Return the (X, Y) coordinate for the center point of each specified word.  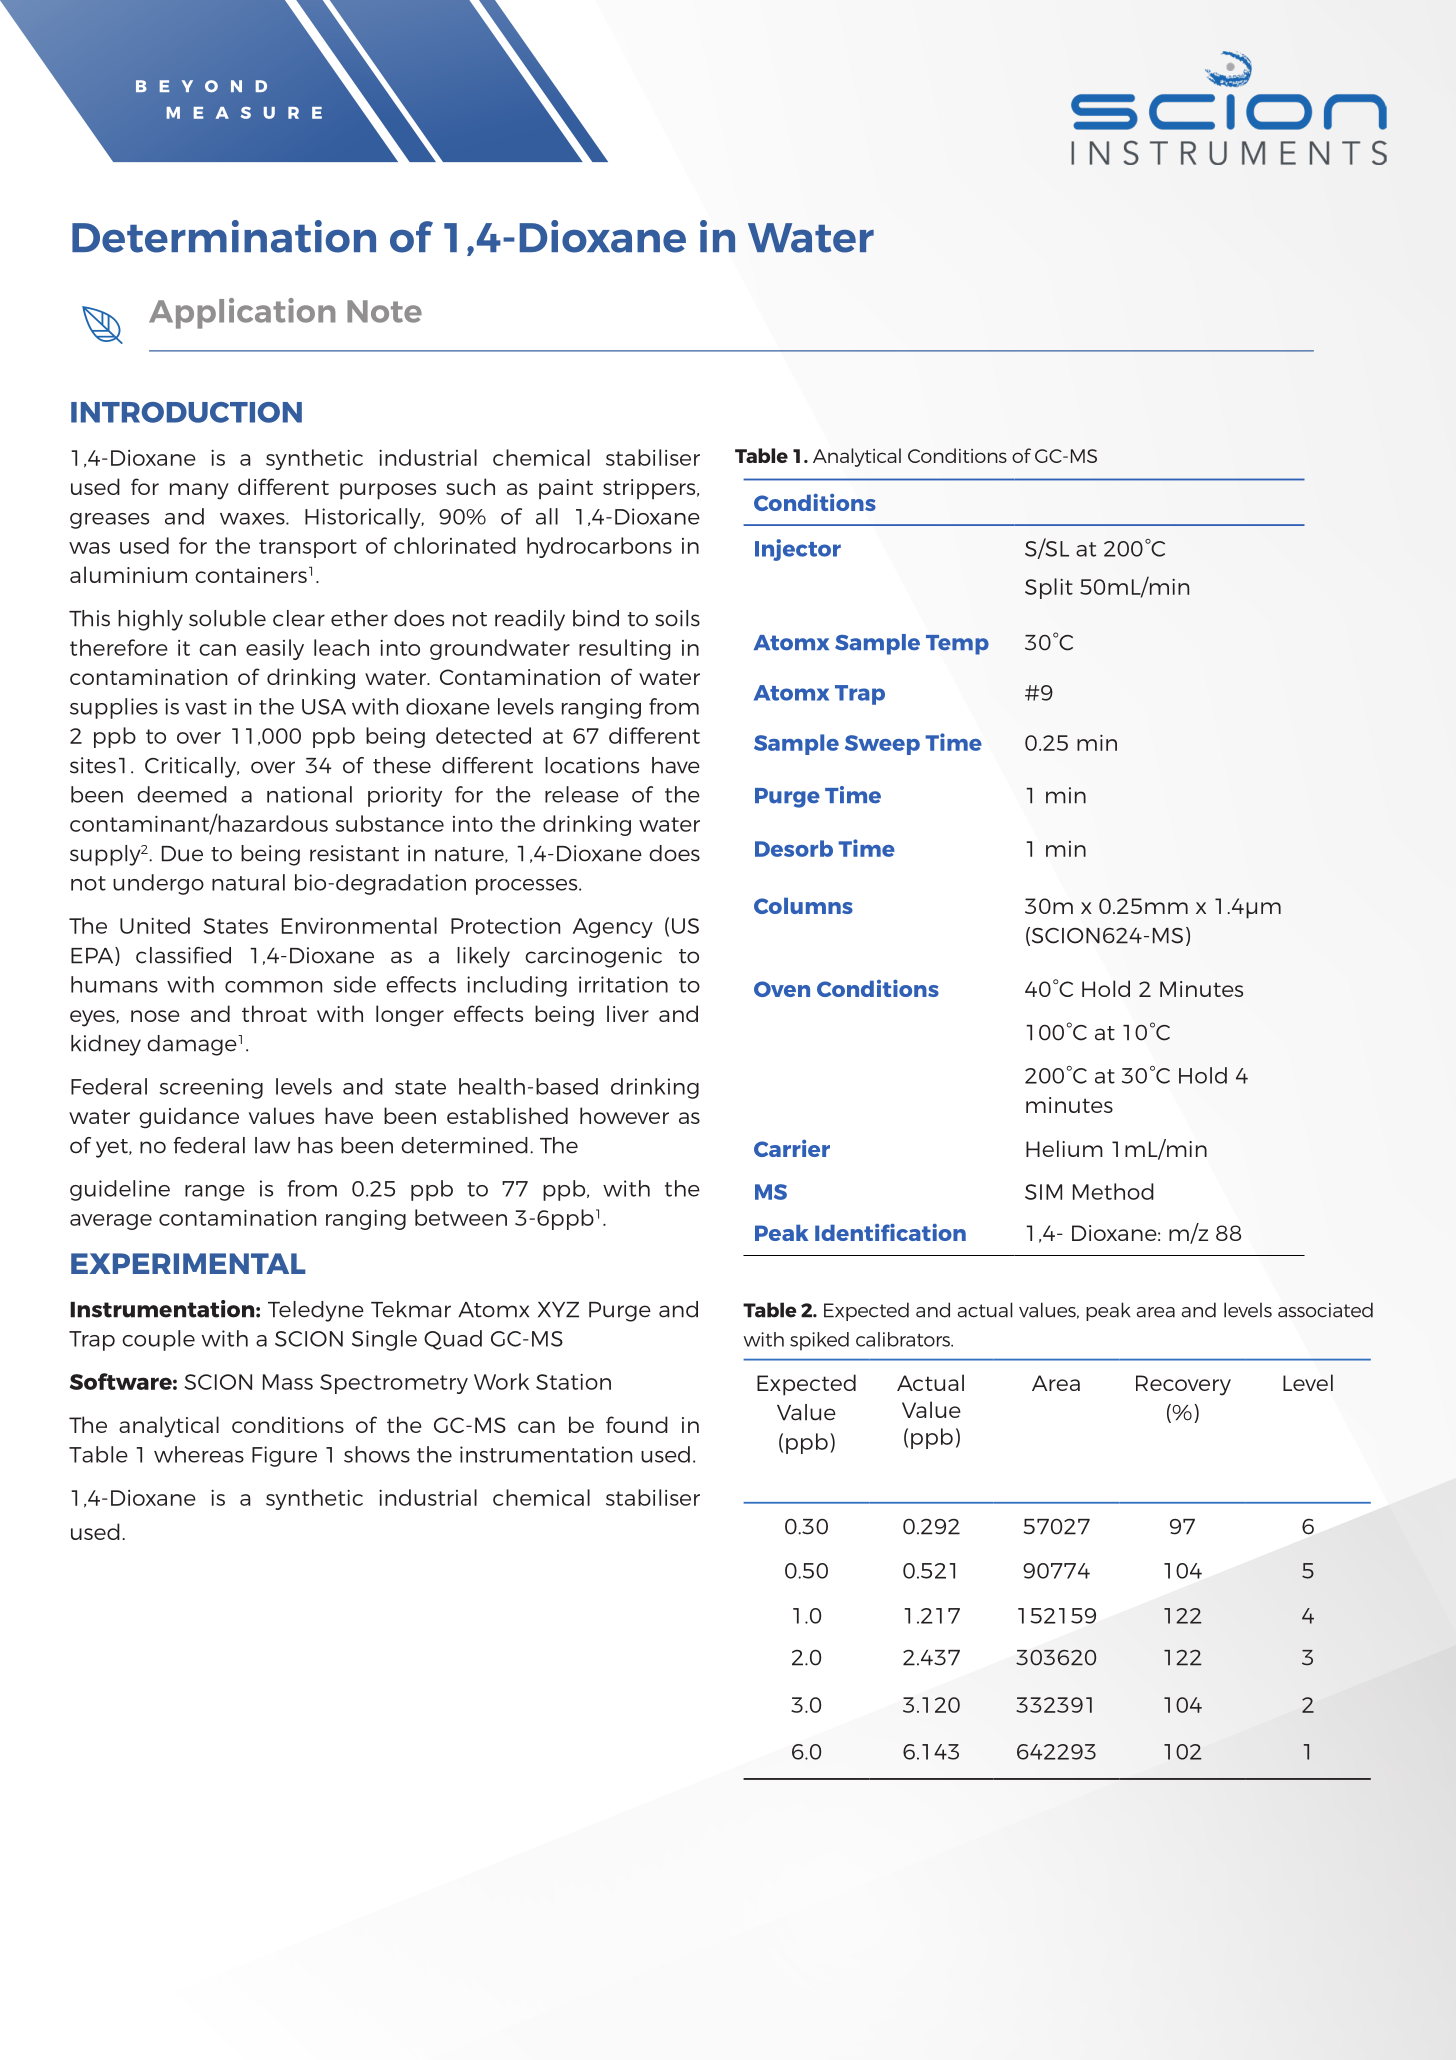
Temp (957, 645)
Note (384, 311)
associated (1325, 1310)
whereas (199, 1454)
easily (275, 649)
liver (628, 1013)
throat (274, 1013)
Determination (224, 236)
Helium (1064, 1148)
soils (677, 618)
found (637, 1424)
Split (1049, 588)
